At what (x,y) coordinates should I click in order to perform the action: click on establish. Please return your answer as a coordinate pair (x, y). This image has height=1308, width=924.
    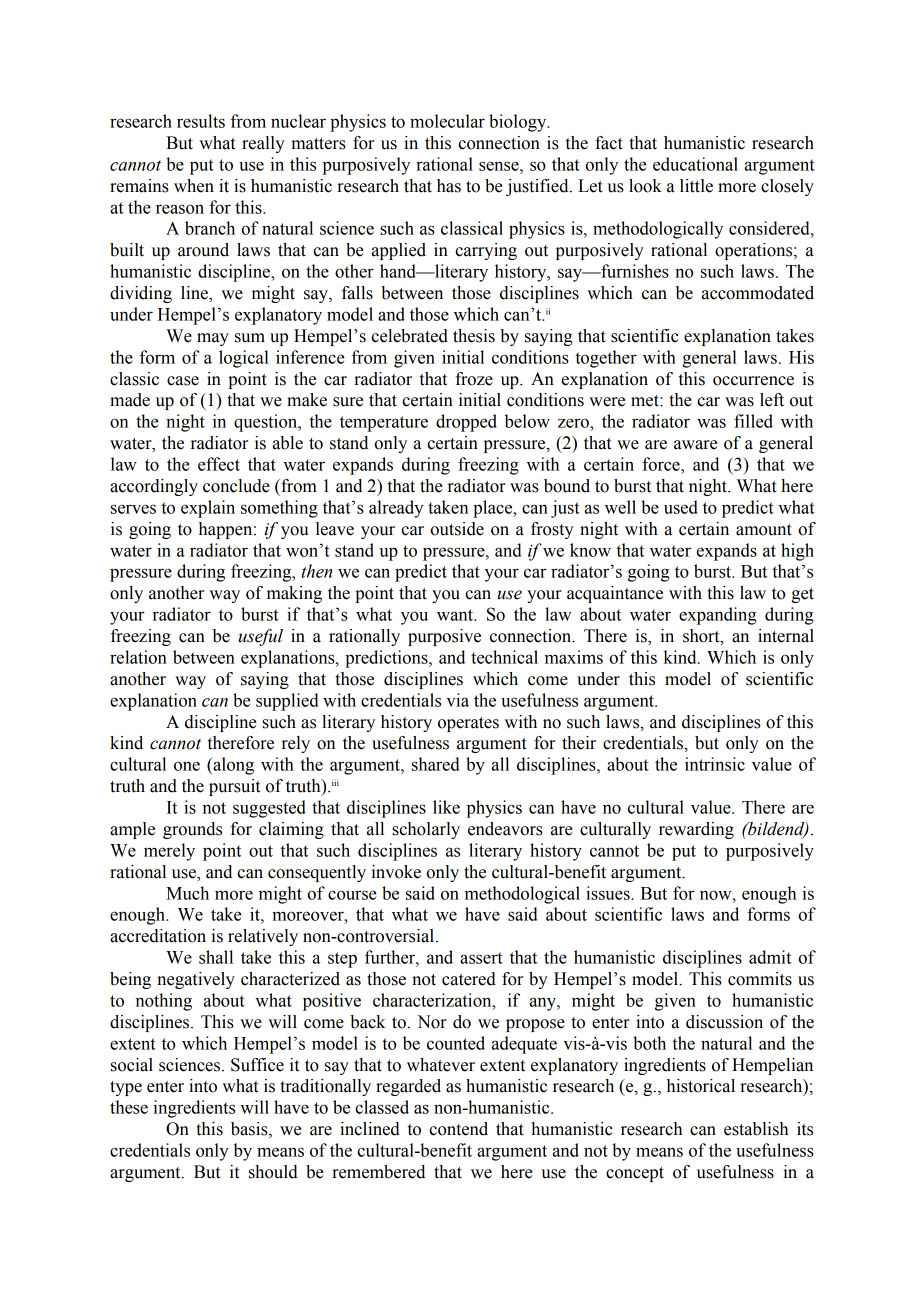
    Looking at the image, I should click on (756, 1129).
